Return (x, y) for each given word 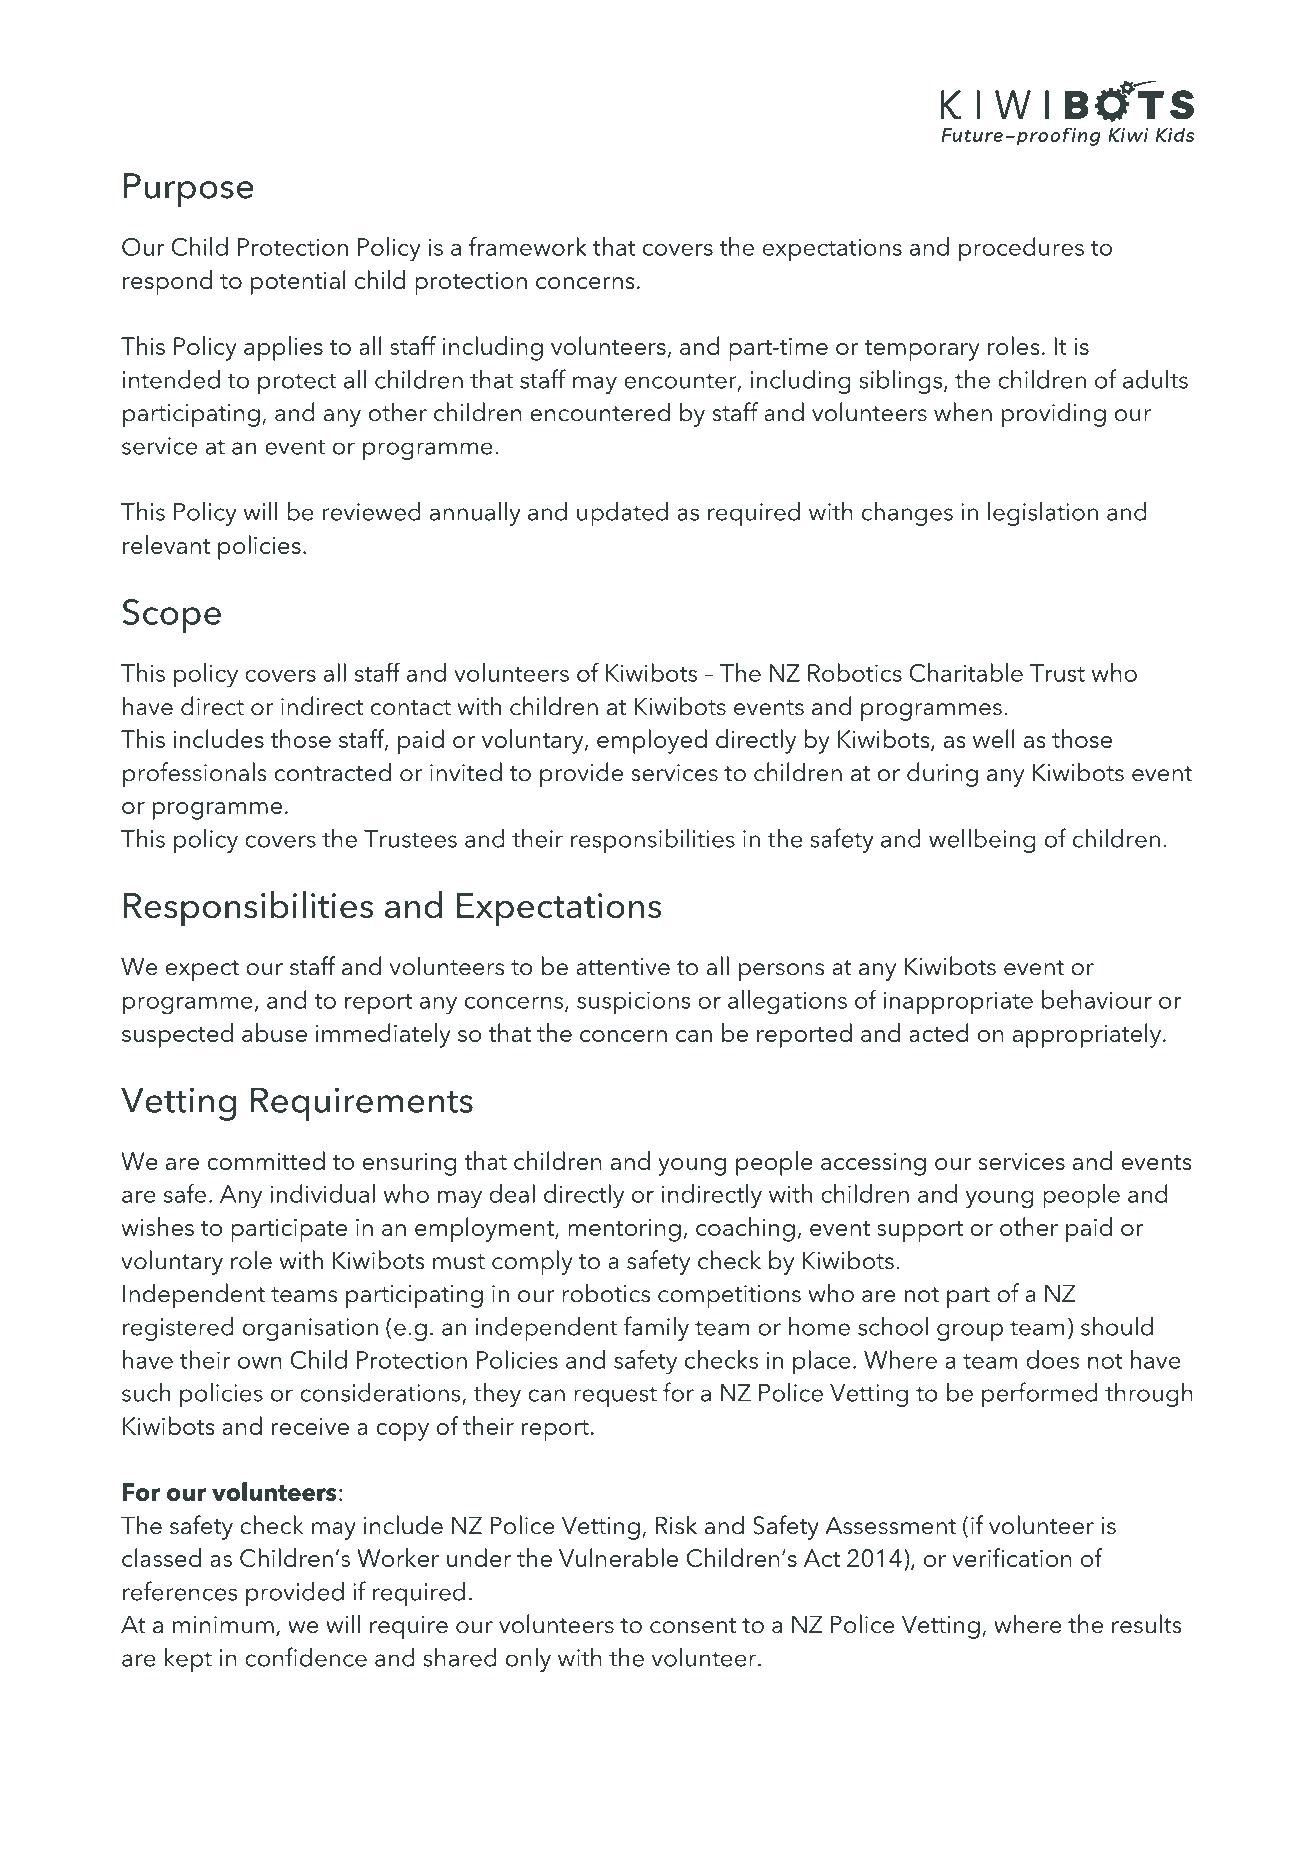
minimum (223, 1625)
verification (1012, 1557)
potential (298, 282)
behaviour (1097, 999)
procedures (1021, 249)
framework (528, 246)
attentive (623, 967)
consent (693, 1626)
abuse (274, 1032)
